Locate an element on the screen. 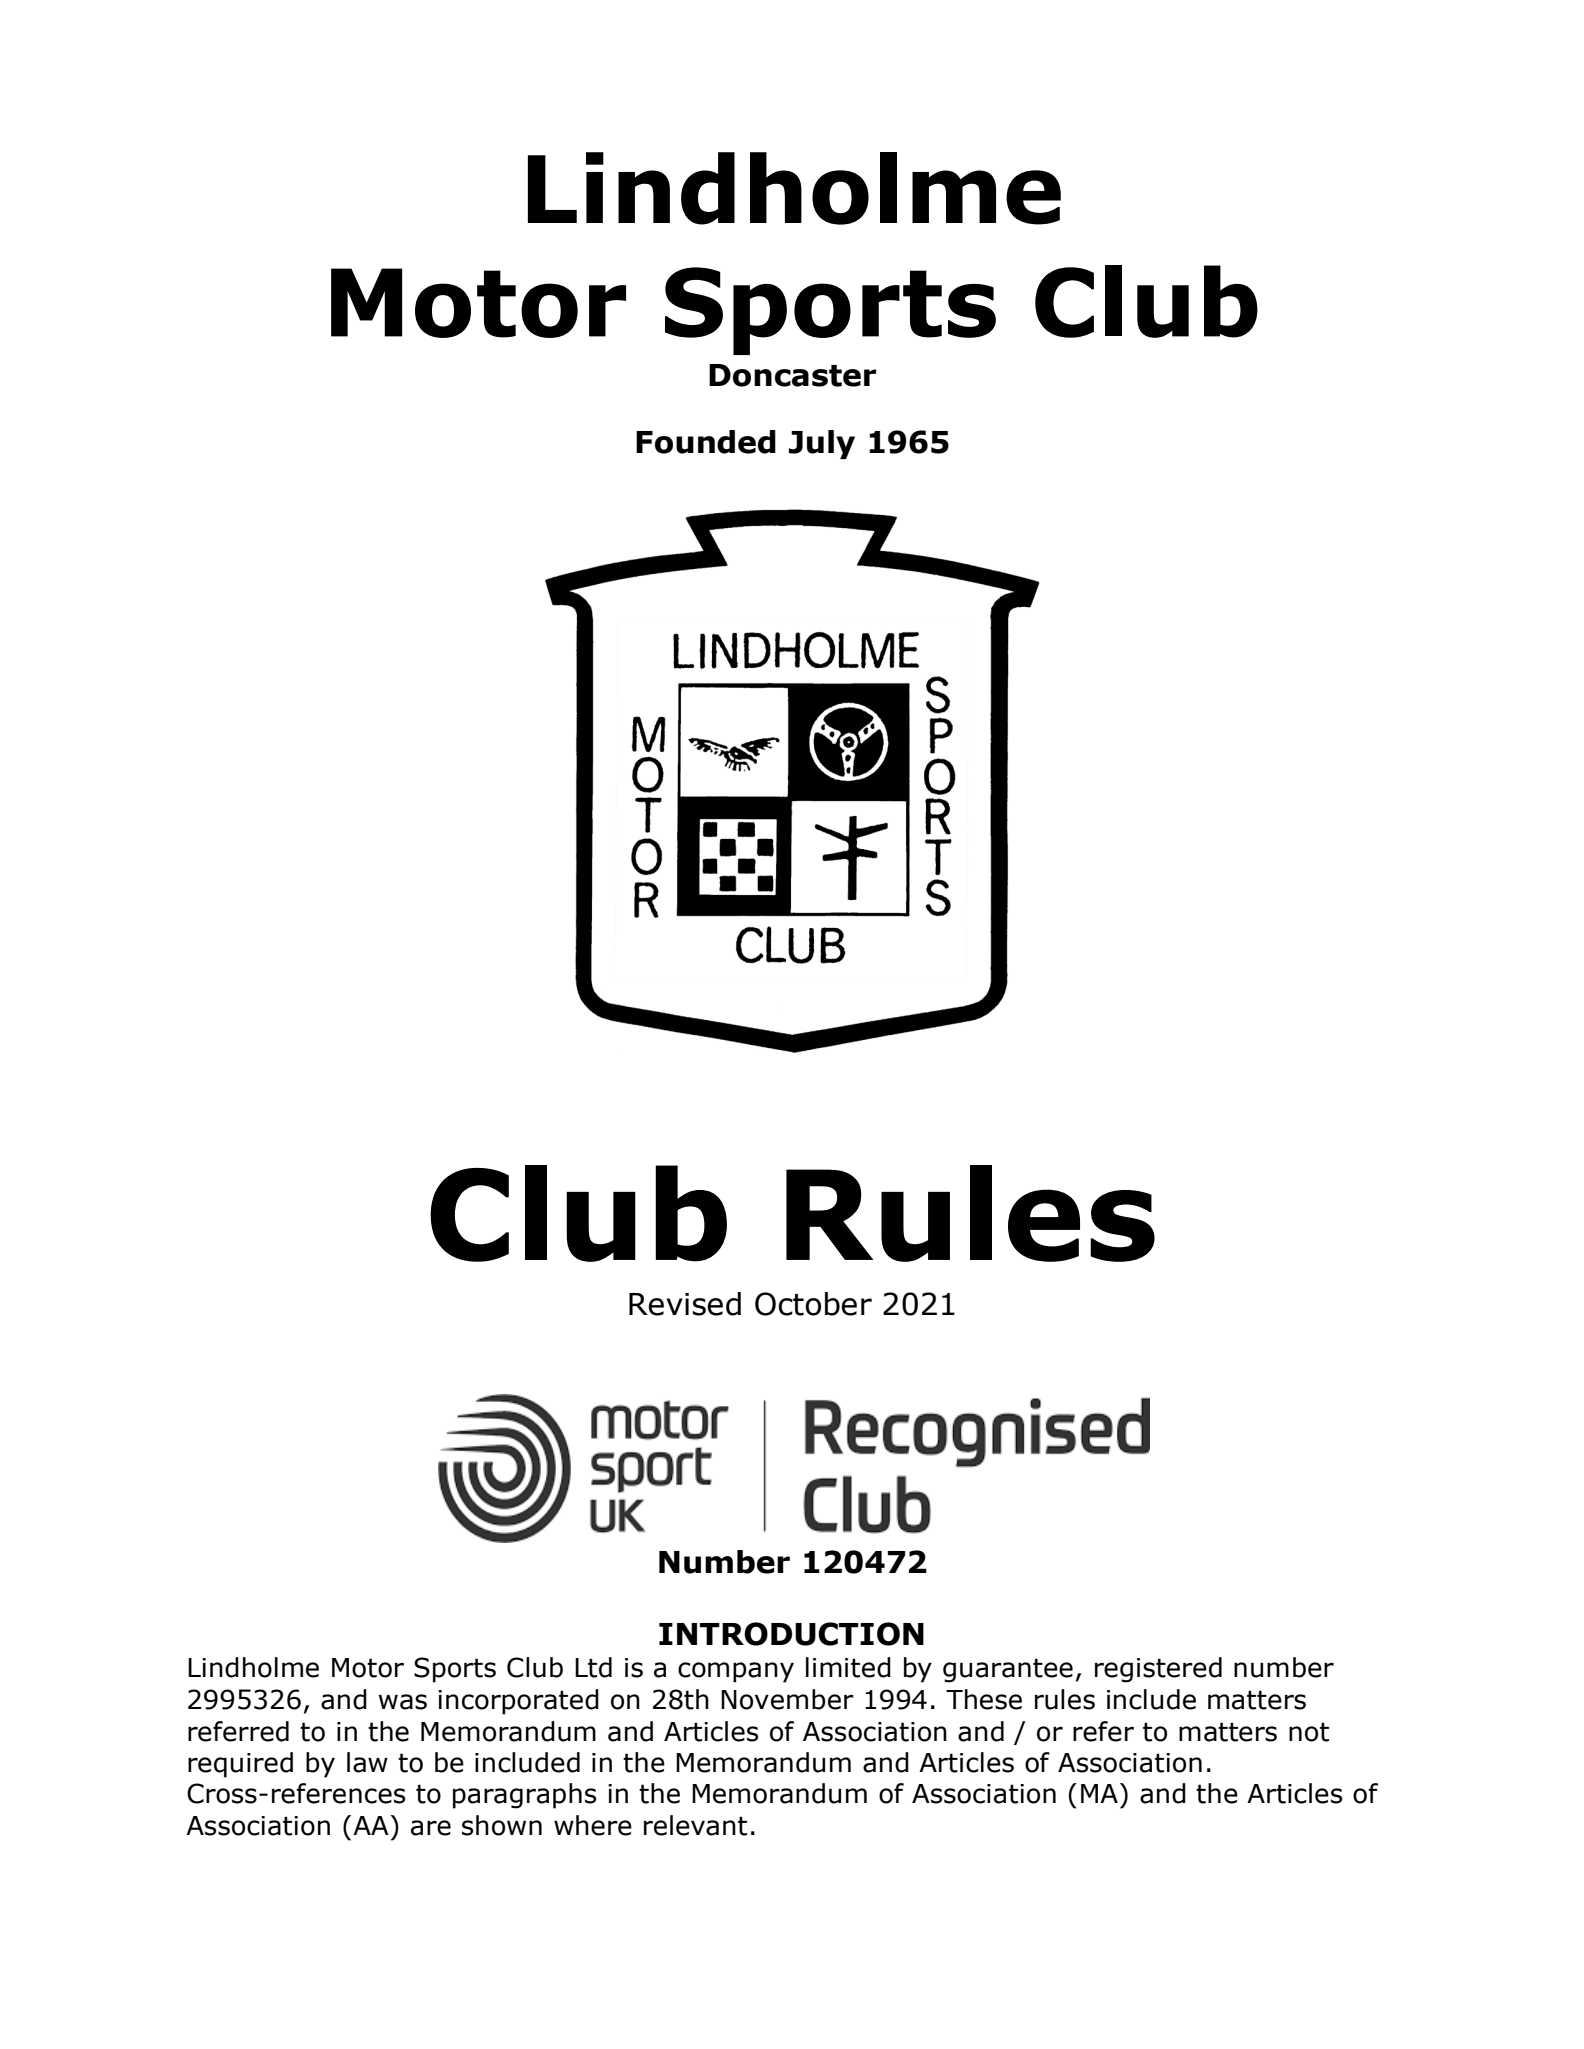 The image size is (1584, 2049). October is located at coordinates (813, 1304).
